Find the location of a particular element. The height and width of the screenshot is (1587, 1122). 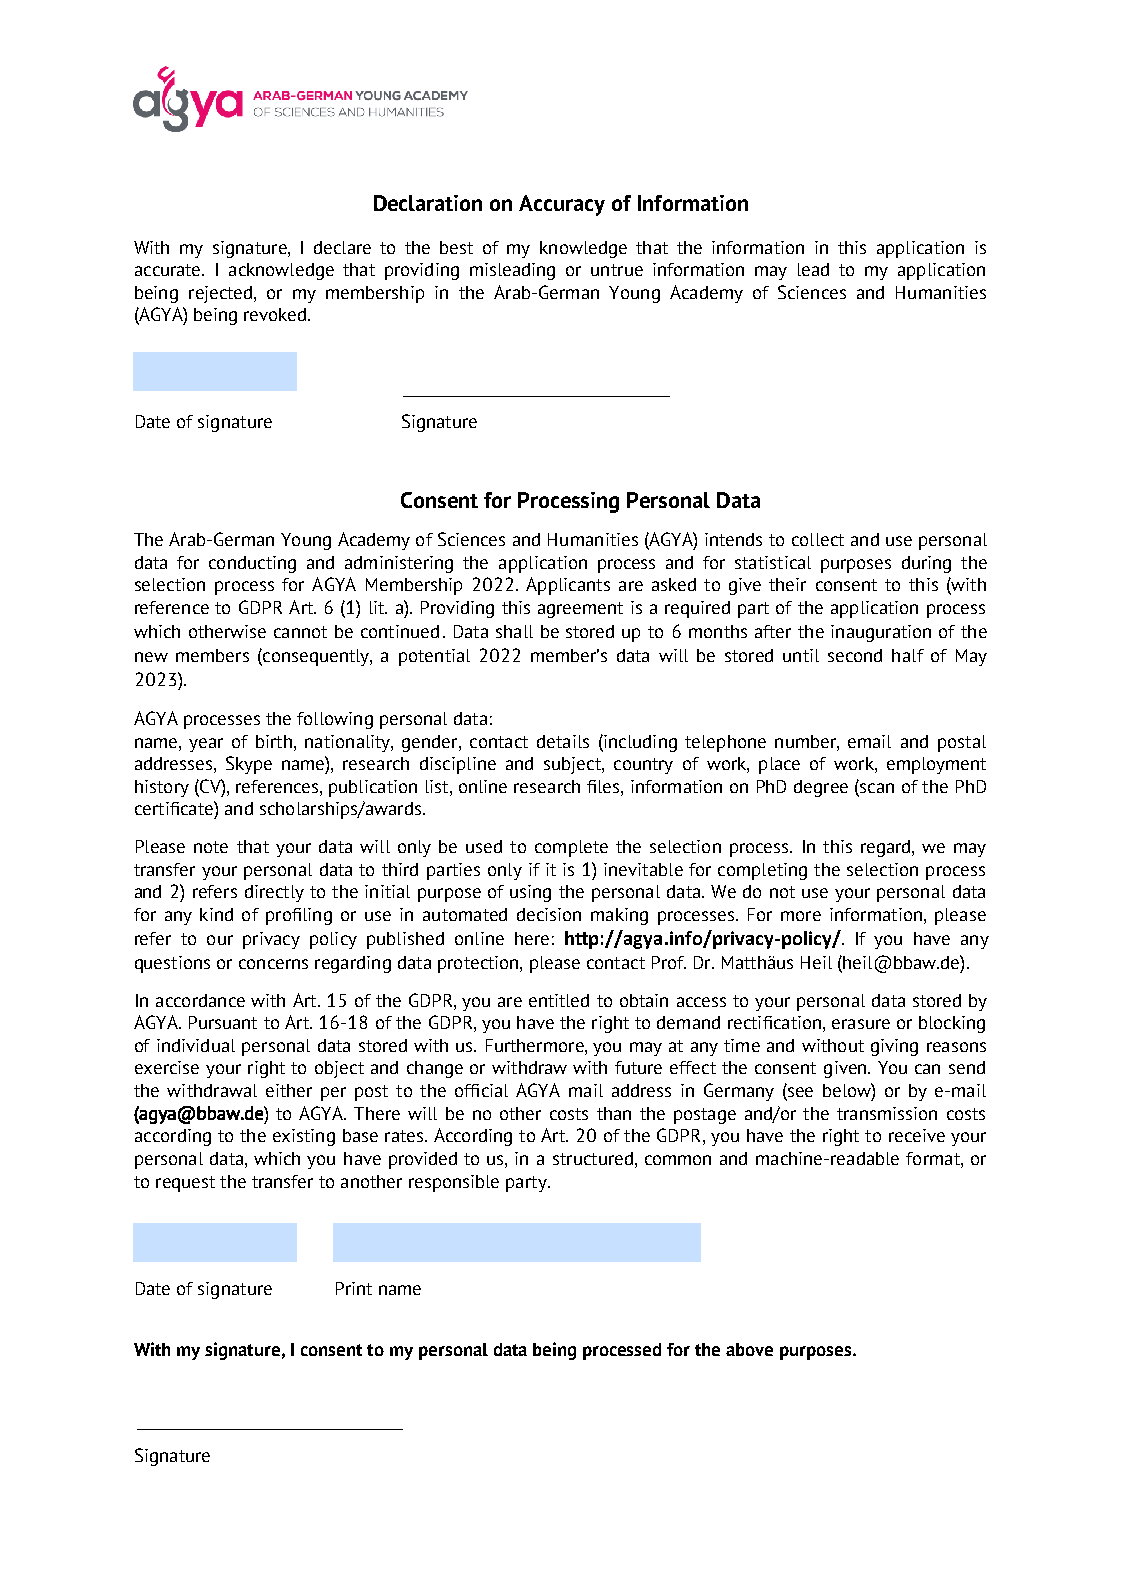

untrue is located at coordinates (617, 270).
